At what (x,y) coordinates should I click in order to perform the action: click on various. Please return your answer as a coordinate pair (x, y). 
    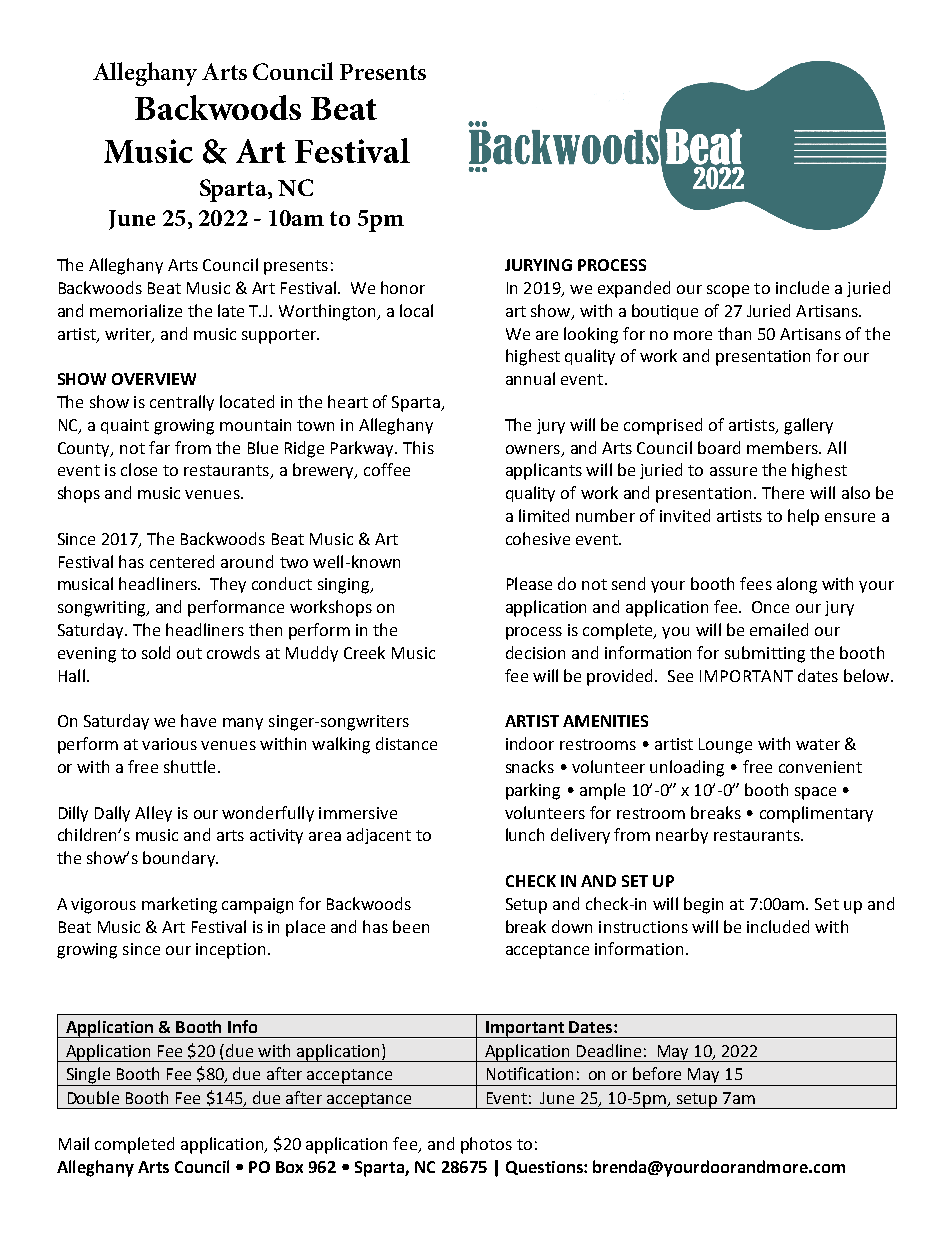
    Looking at the image, I should click on (169, 744).
